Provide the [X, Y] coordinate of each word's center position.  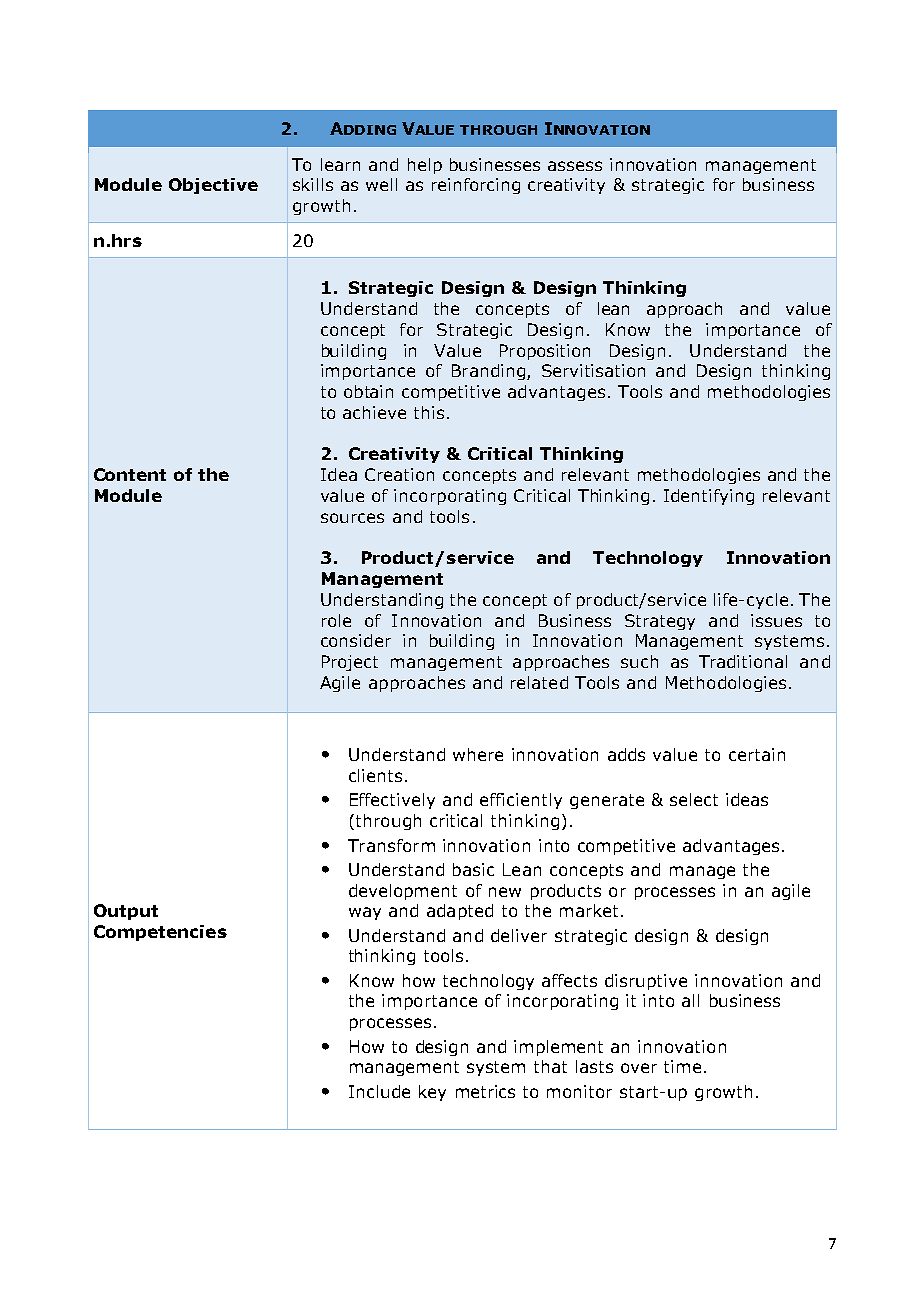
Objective [213, 186]
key [432, 1093]
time [682, 1066]
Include [379, 1091]
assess [575, 166]
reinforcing [476, 186]
